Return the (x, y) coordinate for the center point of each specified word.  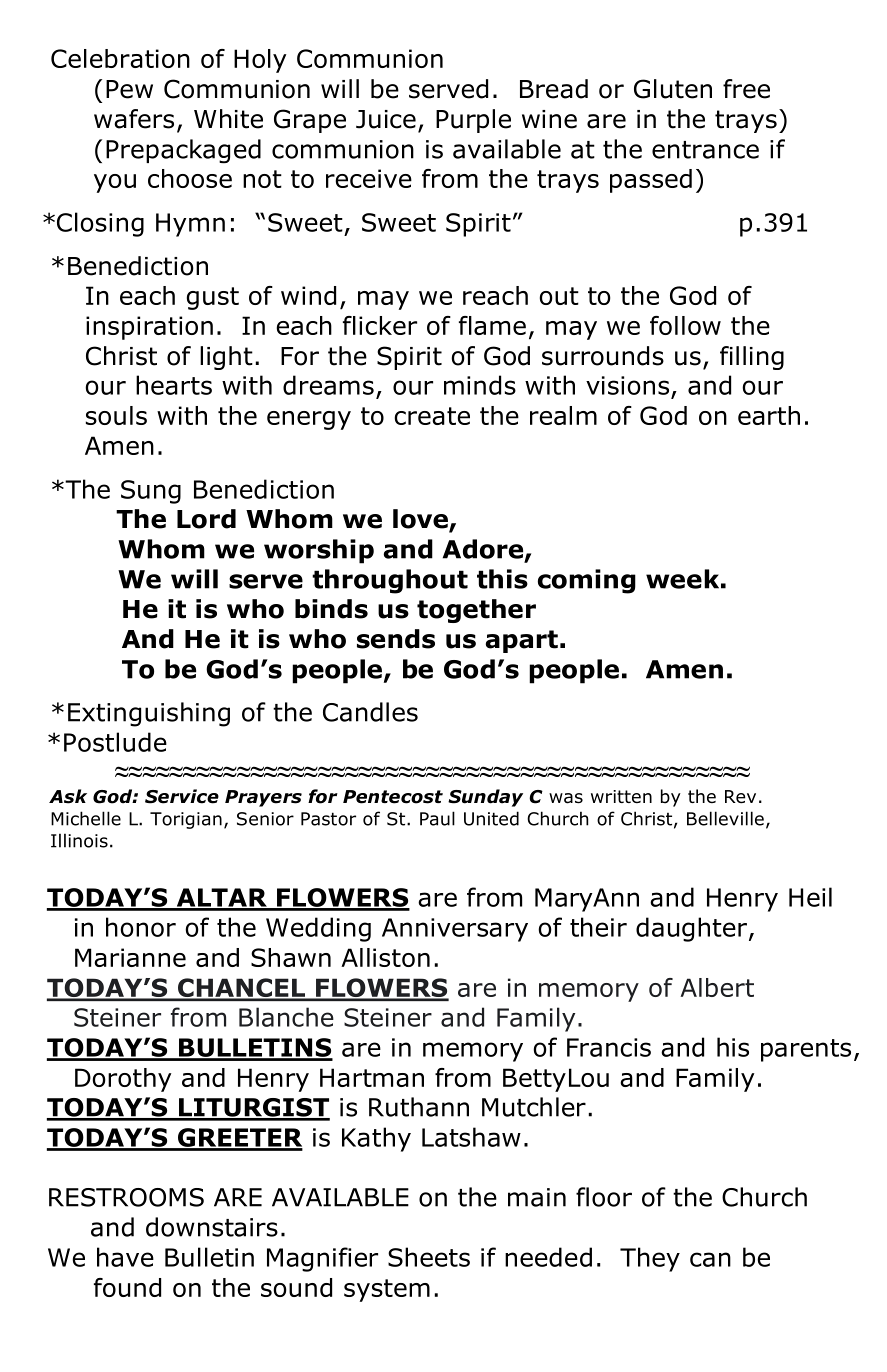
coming (587, 581)
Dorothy (123, 1080)
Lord (206, 519)
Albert (717, 987)
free (746, 89)
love (421, 520)
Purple (473, 121)
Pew (129, 89)
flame (492, 325)
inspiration (149, 328)
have (125, 1257)
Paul (437, 818)
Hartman (372, 1077)
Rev (740, 797)
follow (685, 325)
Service (182, 796)
